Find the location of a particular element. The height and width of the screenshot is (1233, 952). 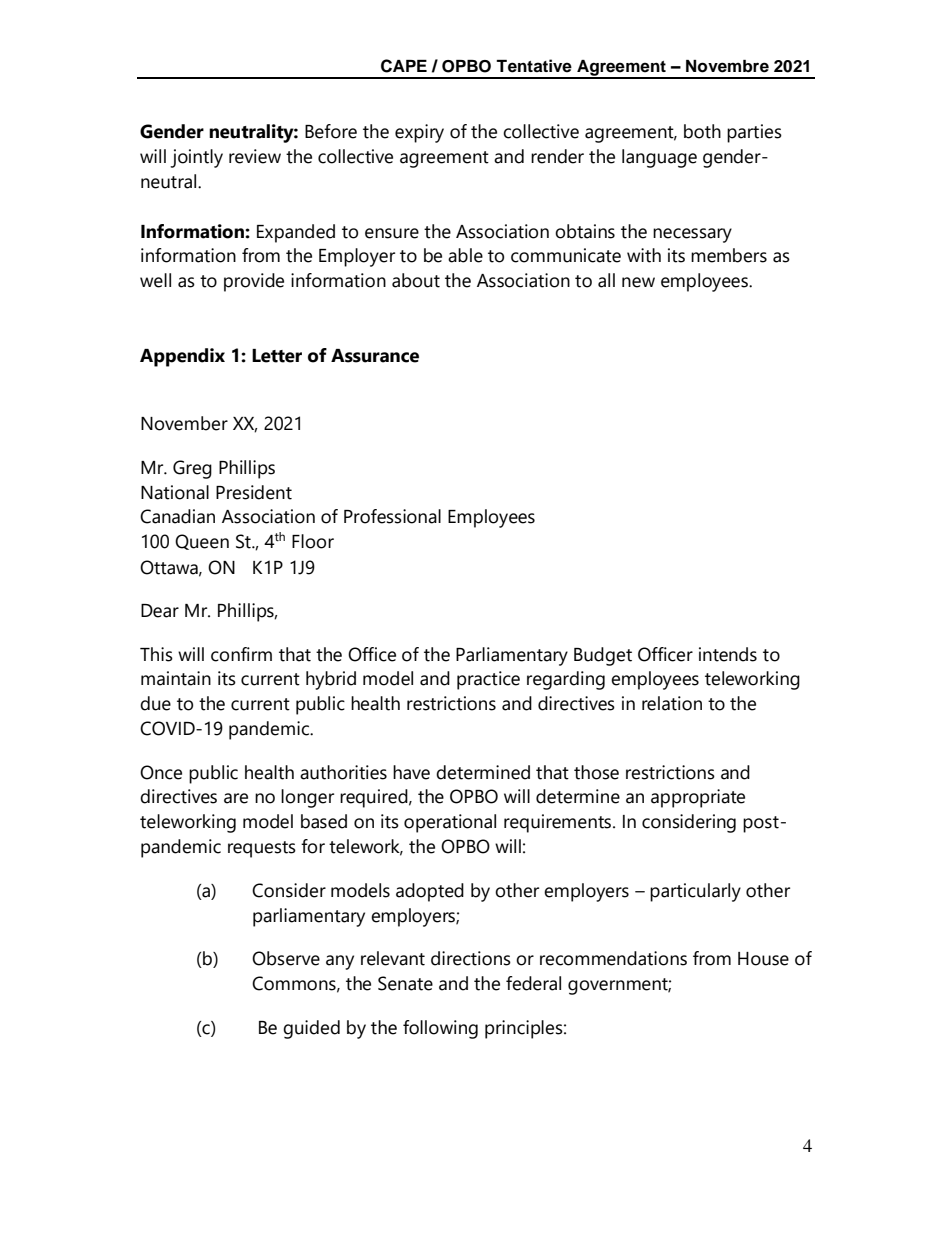

operational is located at coordinates (450, 823).
